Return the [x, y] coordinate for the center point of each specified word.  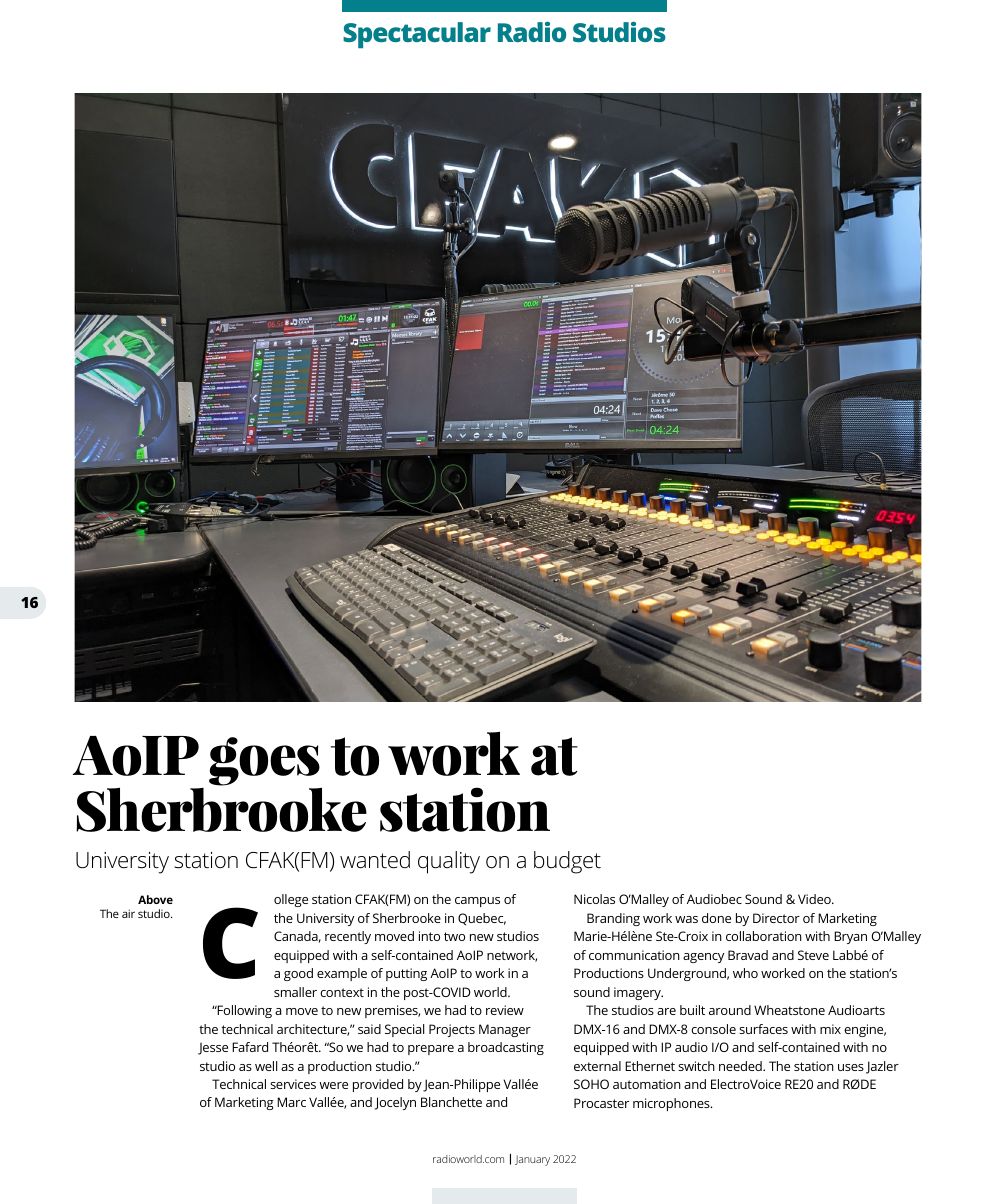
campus [477, 902]
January [532, 1160]
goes [265, 763]
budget [567, 862]
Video [815, 899]
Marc [291, 1102]
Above [155, 899]
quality [449, 862]
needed [741, 1066]
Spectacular [417, 35]
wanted [375, 860]
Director [776, 918]
